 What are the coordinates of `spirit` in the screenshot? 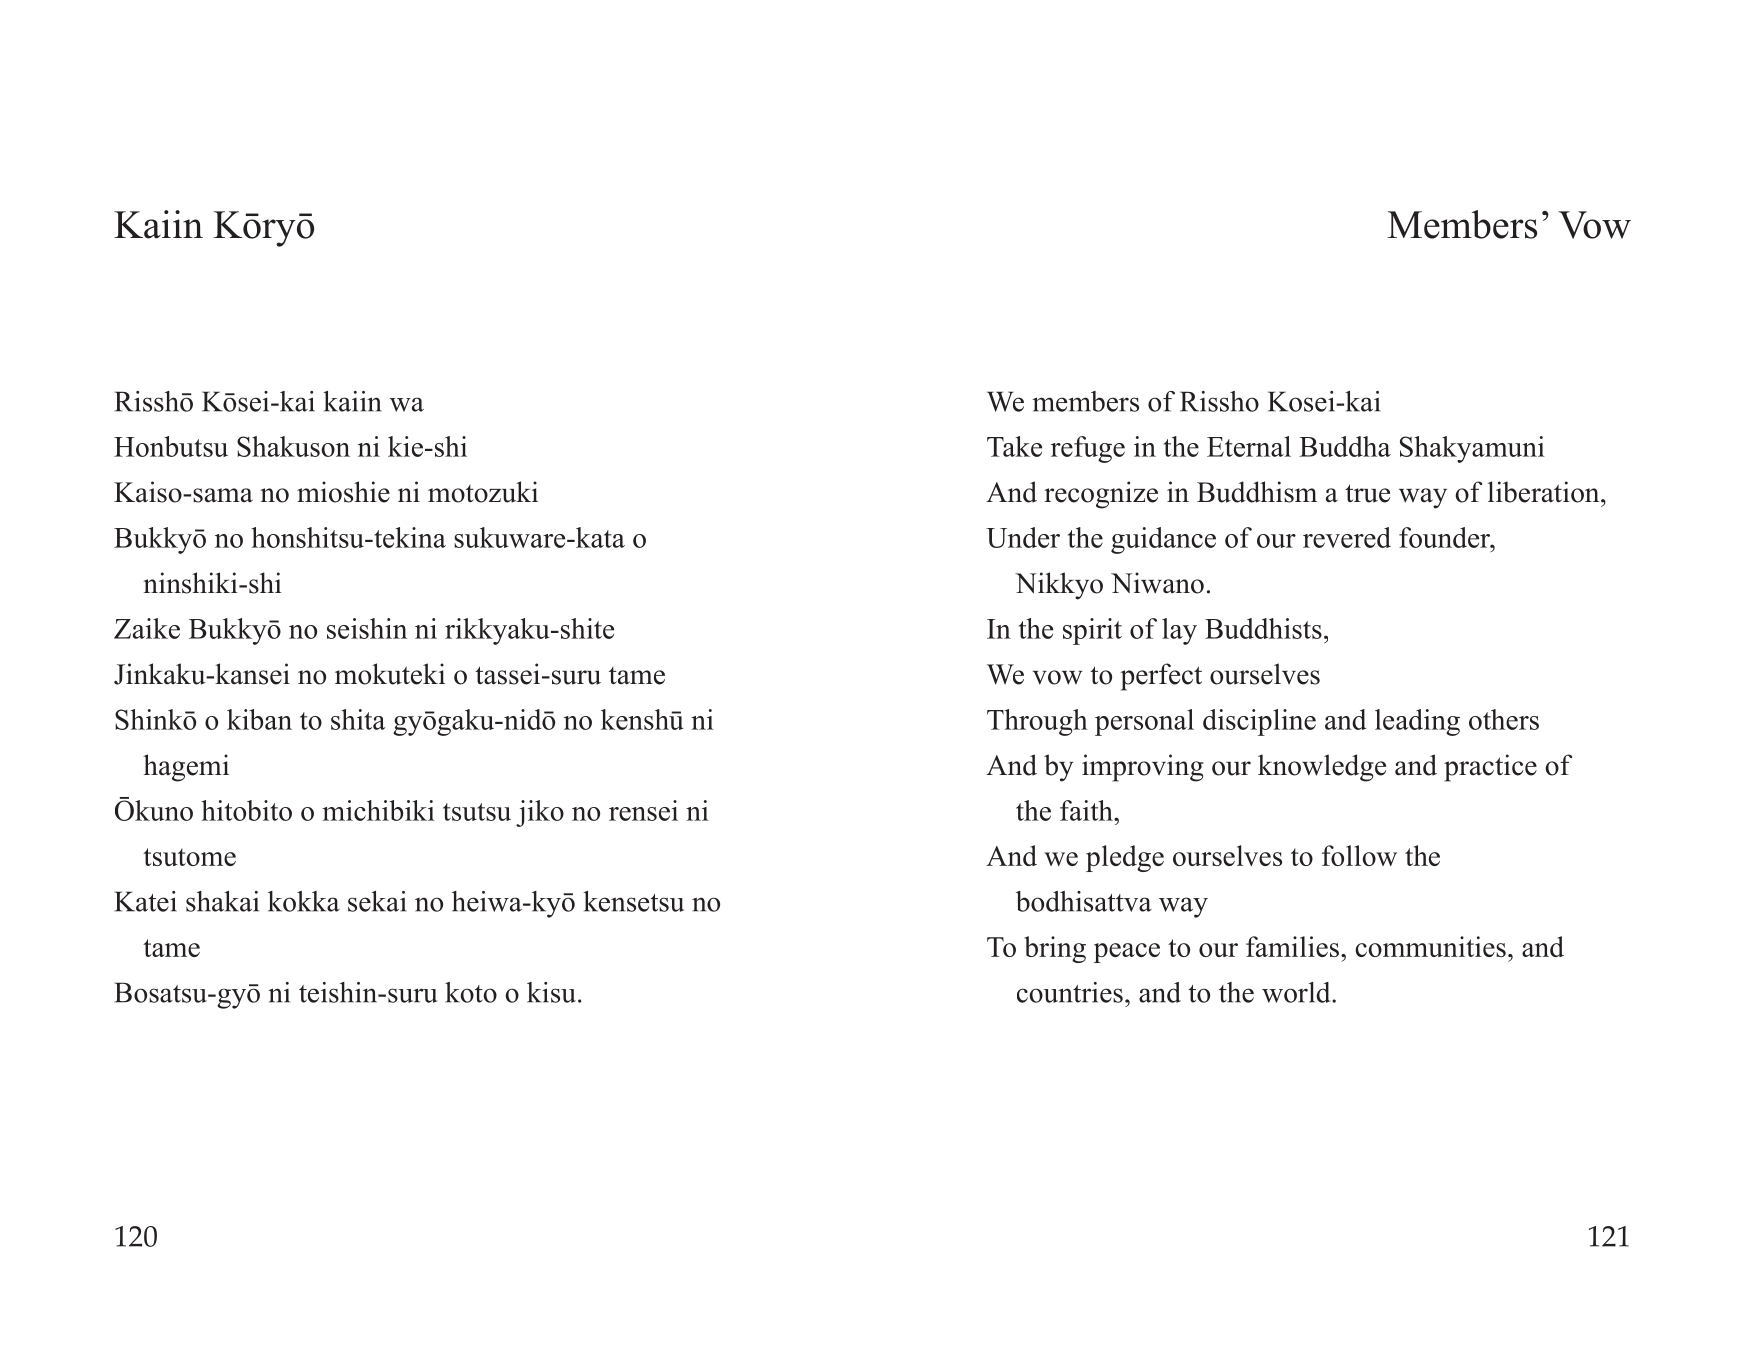 It's located at (1092, 631).
